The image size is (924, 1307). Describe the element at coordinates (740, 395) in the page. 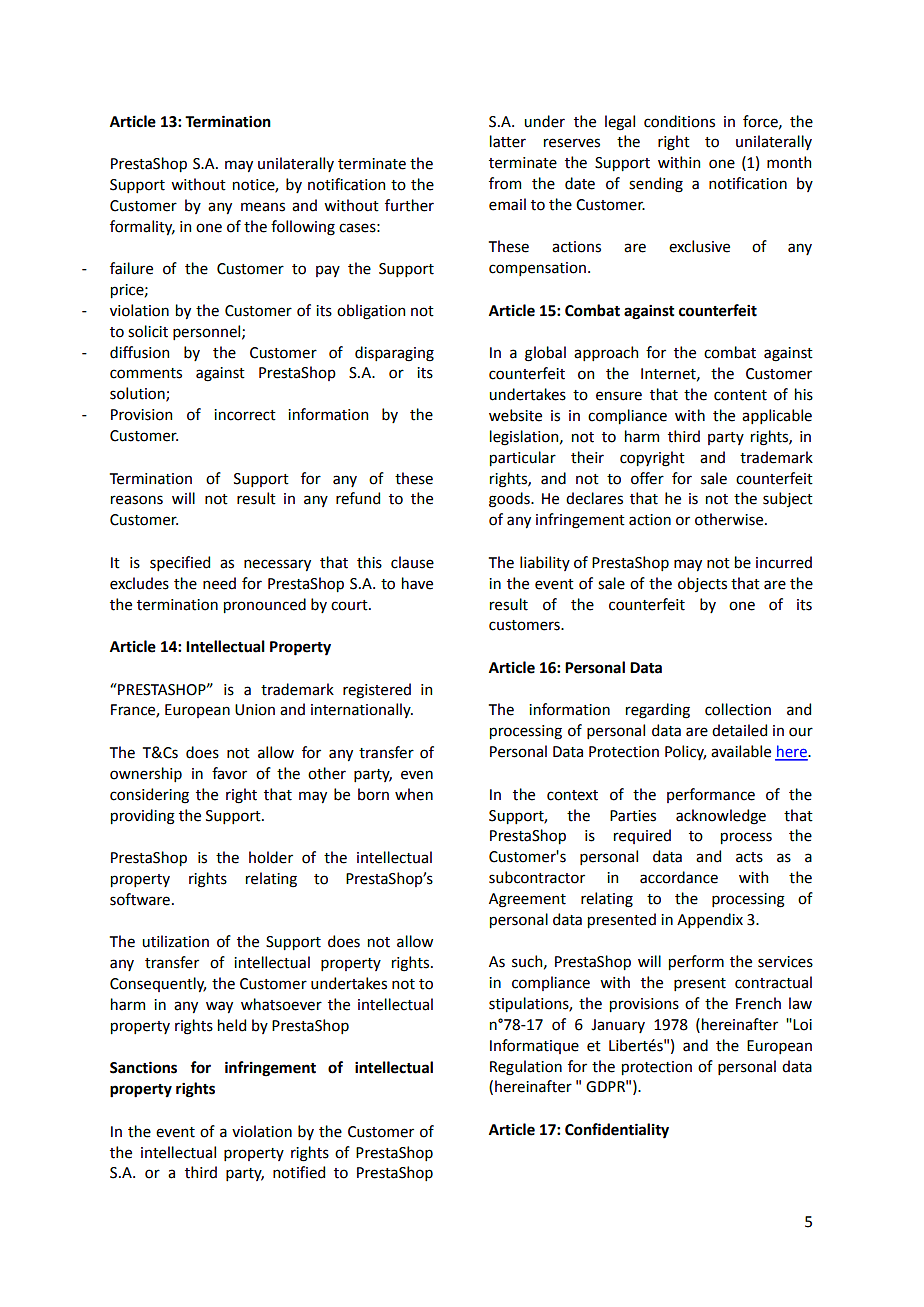

I see `content` at that location.
